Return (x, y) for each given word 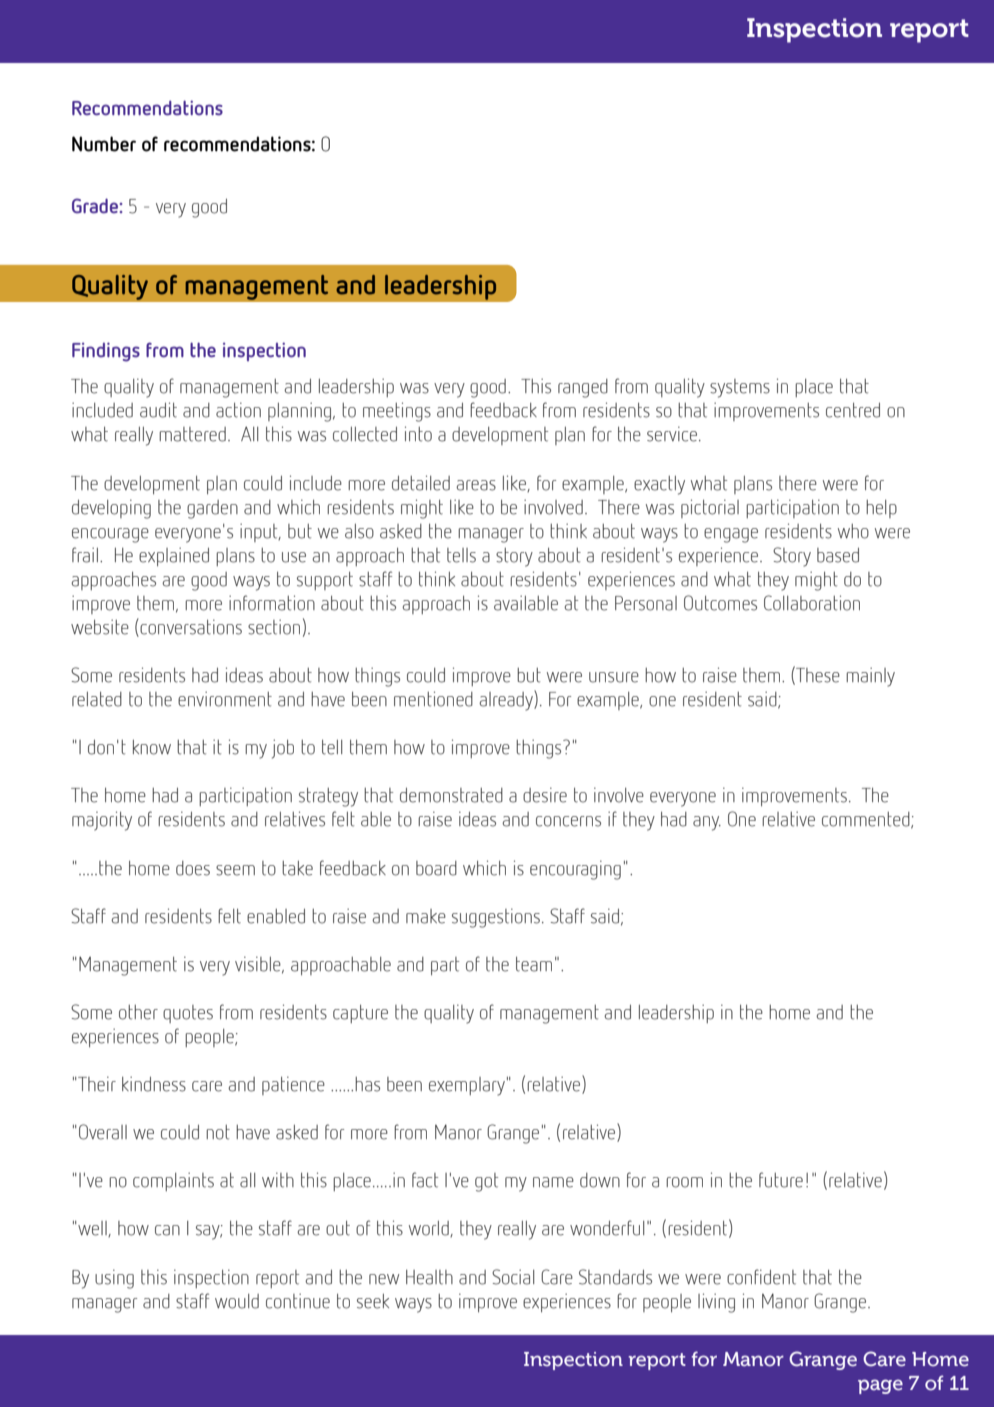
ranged (583, 388)
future (781, 1180)
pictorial (710, 508)
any (707, 823)
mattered (192, 434)
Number (104, 144)
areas (476, 485)
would (237, 1301)
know (152, 747)
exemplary (467, 1086)
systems (740, 388)
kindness (154, 1084)
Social (513, 1277)
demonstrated (451, 795)
